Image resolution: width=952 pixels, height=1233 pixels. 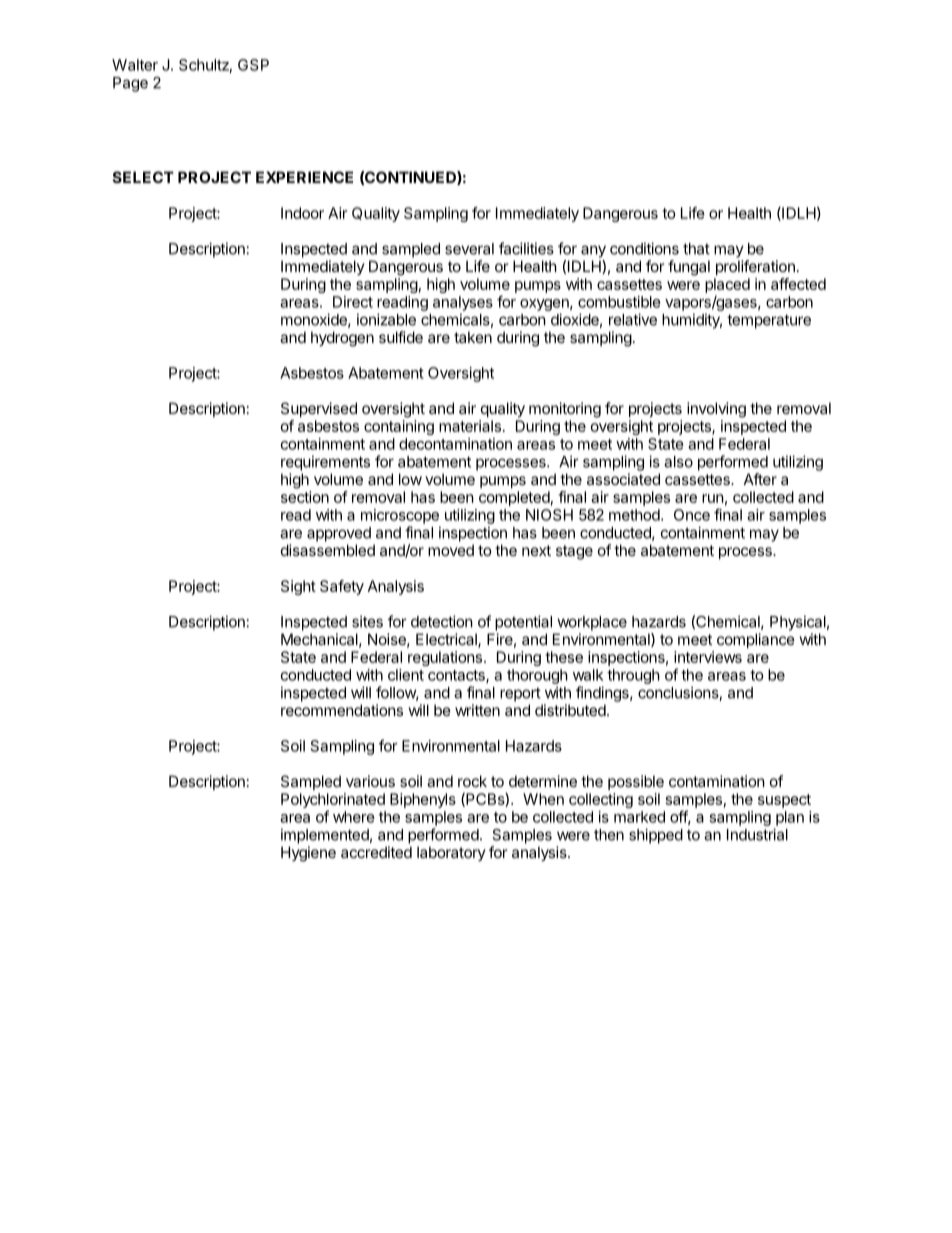 I want to click on EXPERIENCE, so click(x=304, y=177).
